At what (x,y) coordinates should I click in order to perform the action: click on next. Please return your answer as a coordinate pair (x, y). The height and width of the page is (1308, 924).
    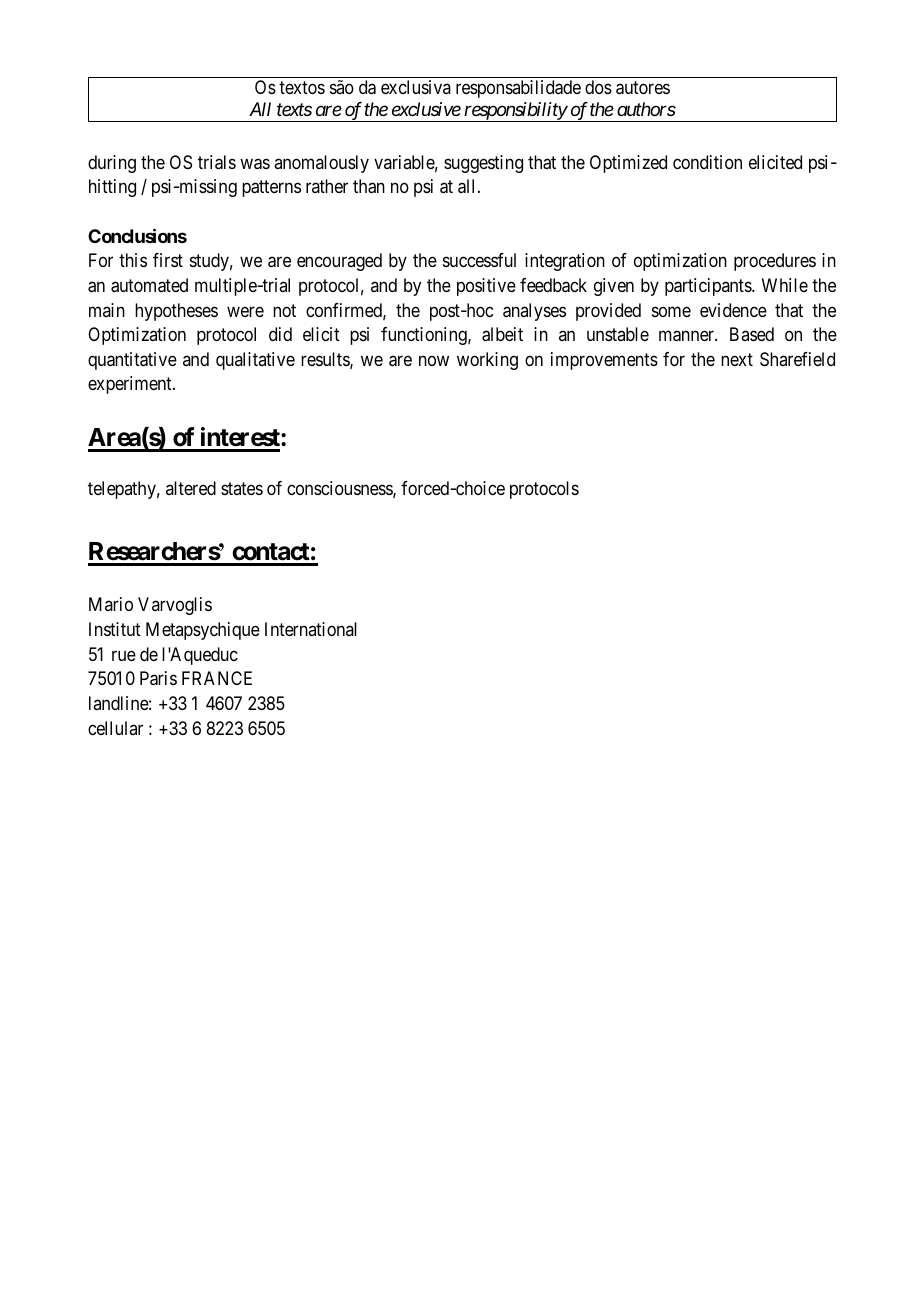
    Looking at the image, I should click on (737, 359).
